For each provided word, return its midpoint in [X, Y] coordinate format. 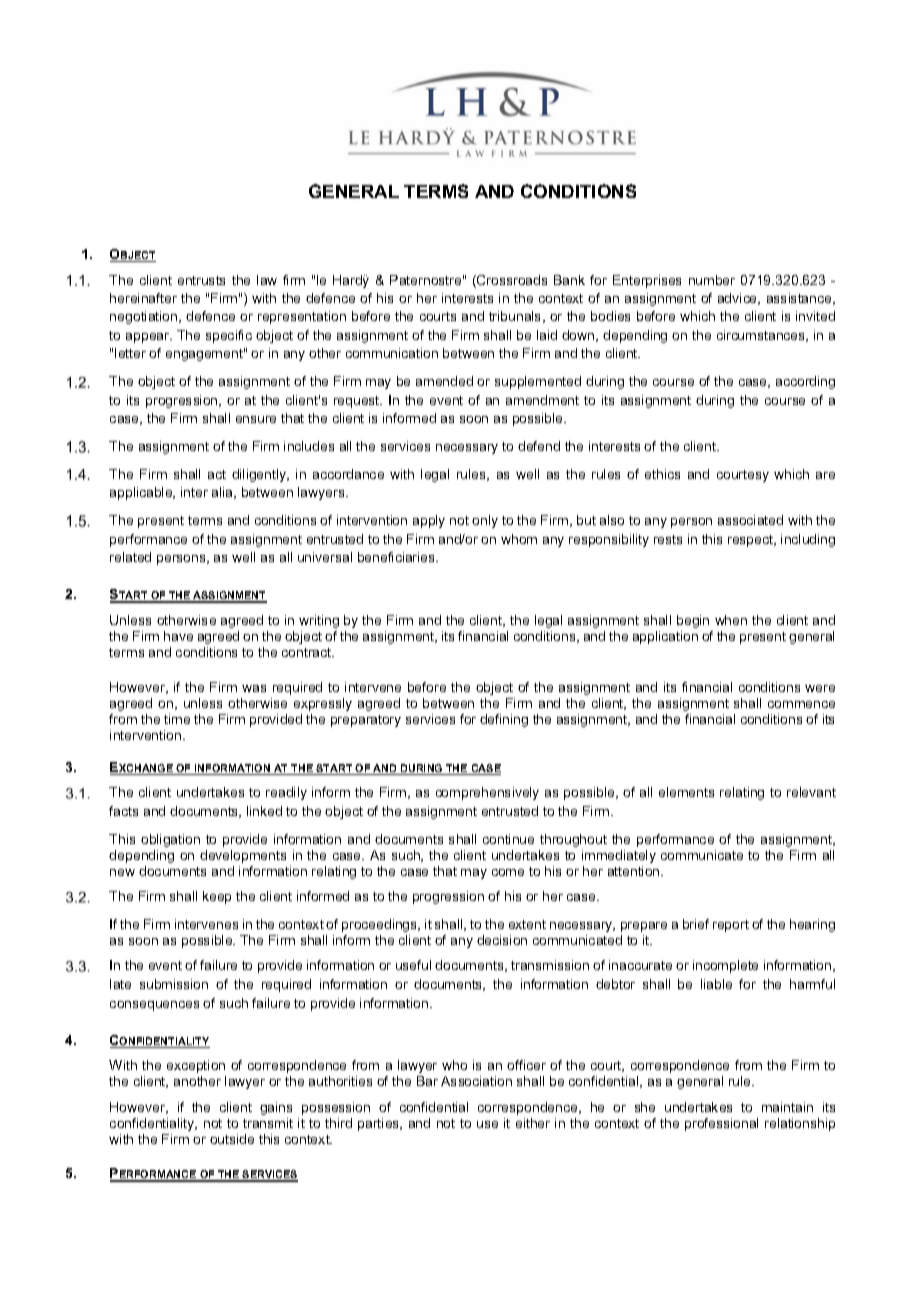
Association [476, 1081]
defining [504, 720]
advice [739, 299]
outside [232, 1139]
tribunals [516, 317]
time [177, 719]
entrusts [201, 280]
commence [801, 704]
